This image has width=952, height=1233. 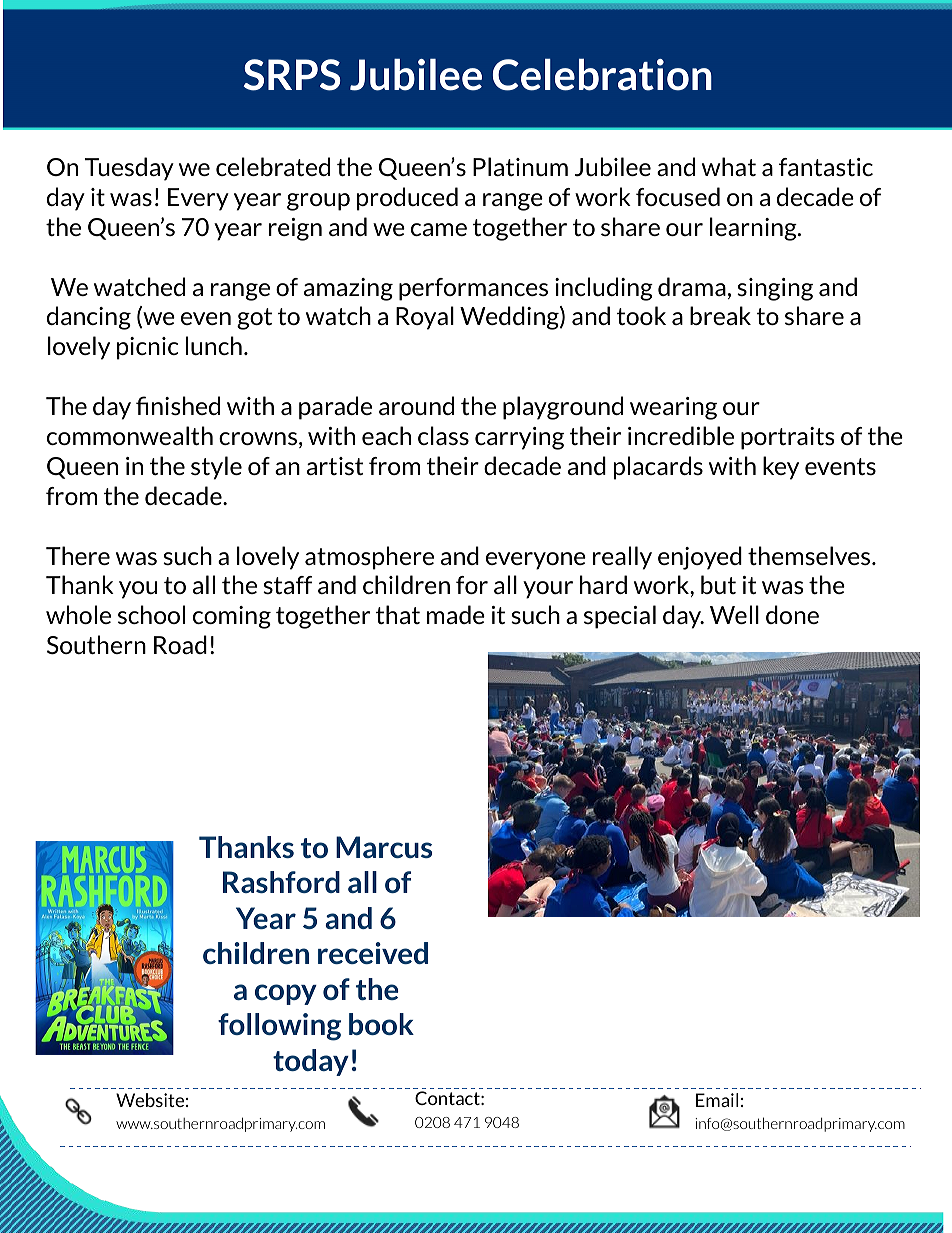 I want to click on picnic, so click(x=147, y=348).
